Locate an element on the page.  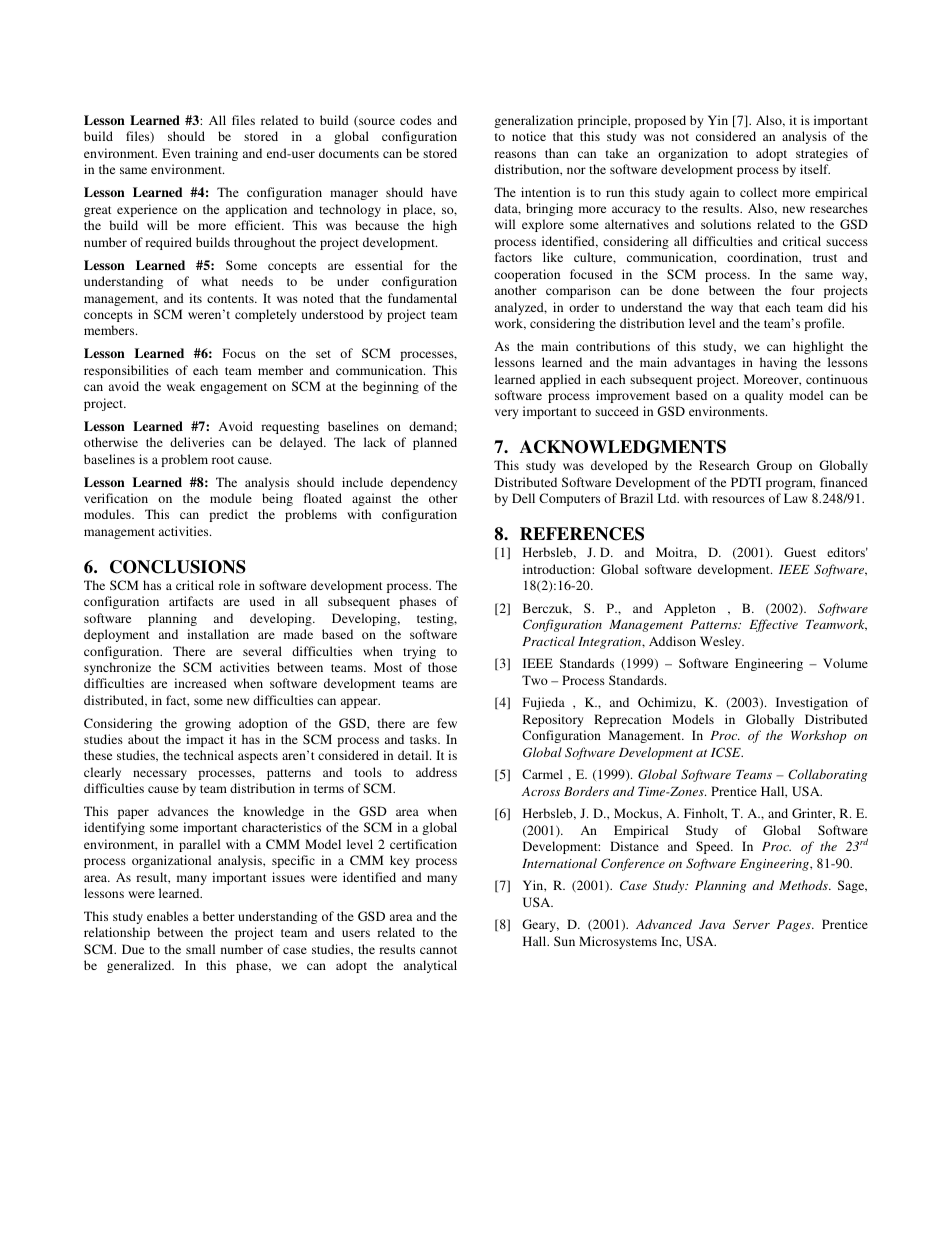
strategies is located at coordinates (822, 154).
